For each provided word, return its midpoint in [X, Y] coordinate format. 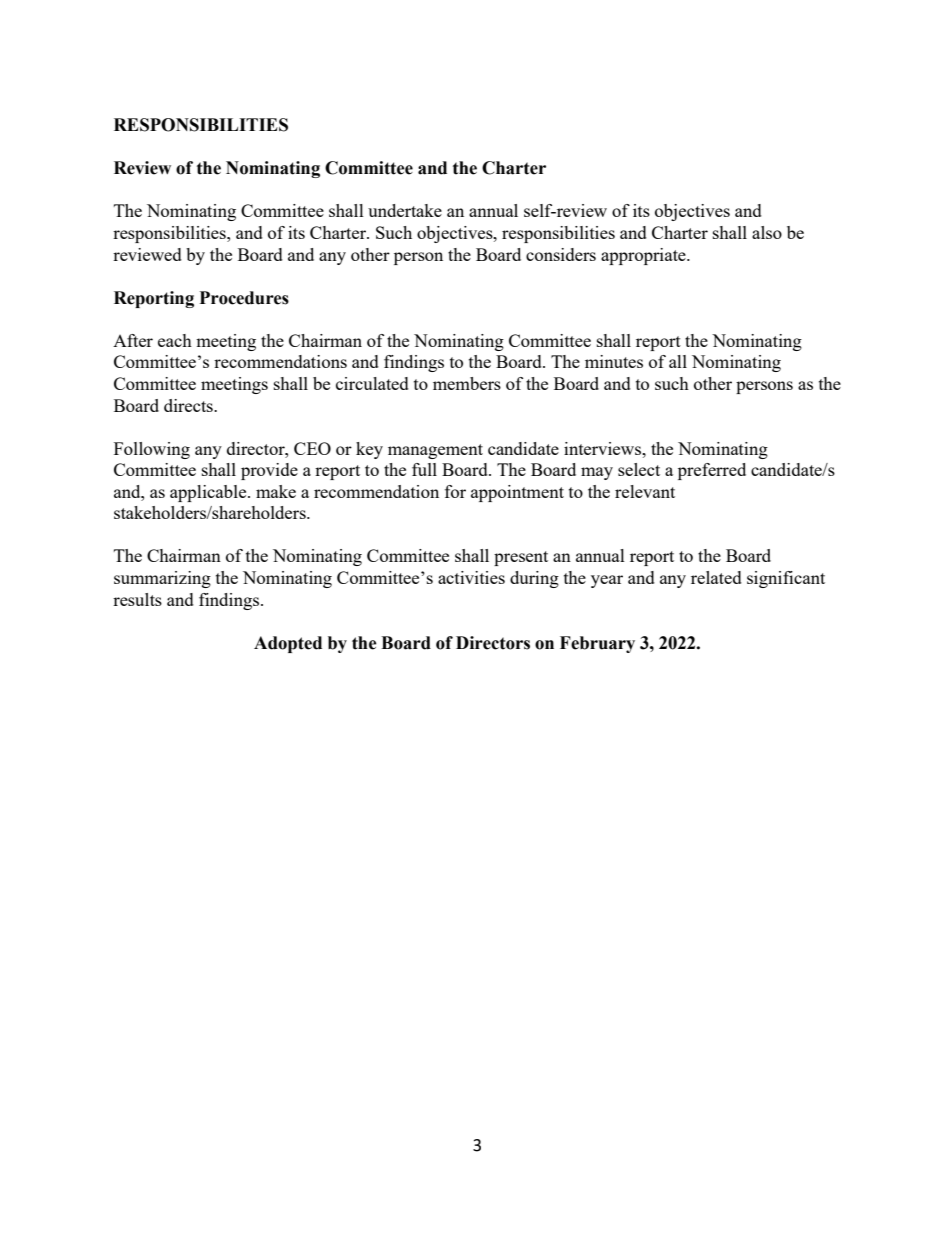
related [716, 577]
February [597, 644]
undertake [405, 210]
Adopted [288, 644]
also [767, 232]
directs [189, 405]
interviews [603, 448]
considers [561, 254]
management [435, 451]
